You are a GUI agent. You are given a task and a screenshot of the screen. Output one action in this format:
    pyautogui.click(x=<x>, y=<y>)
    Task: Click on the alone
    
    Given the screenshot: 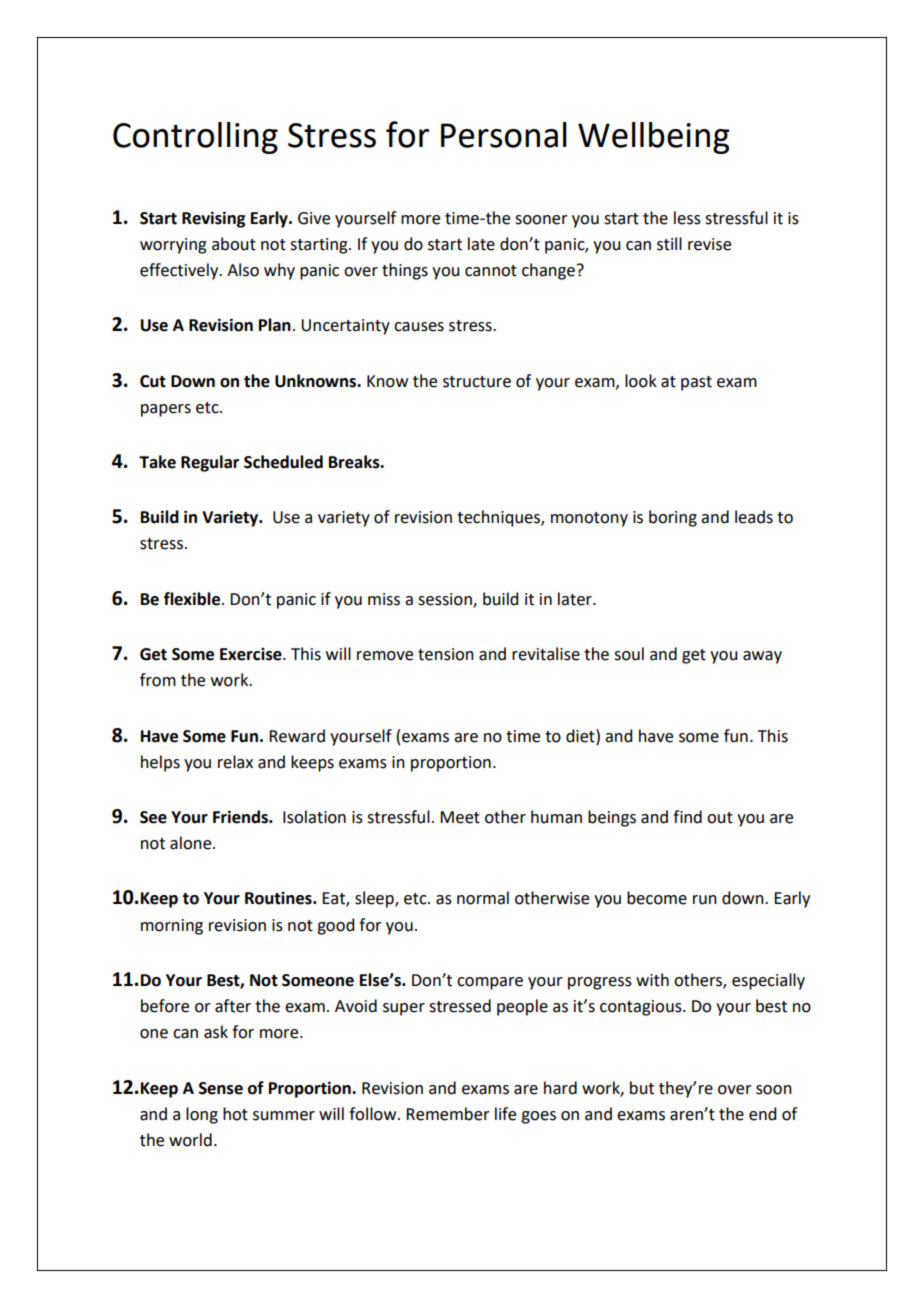 What is the action you would take?
    pyautogui.click(x=192, y=843)
